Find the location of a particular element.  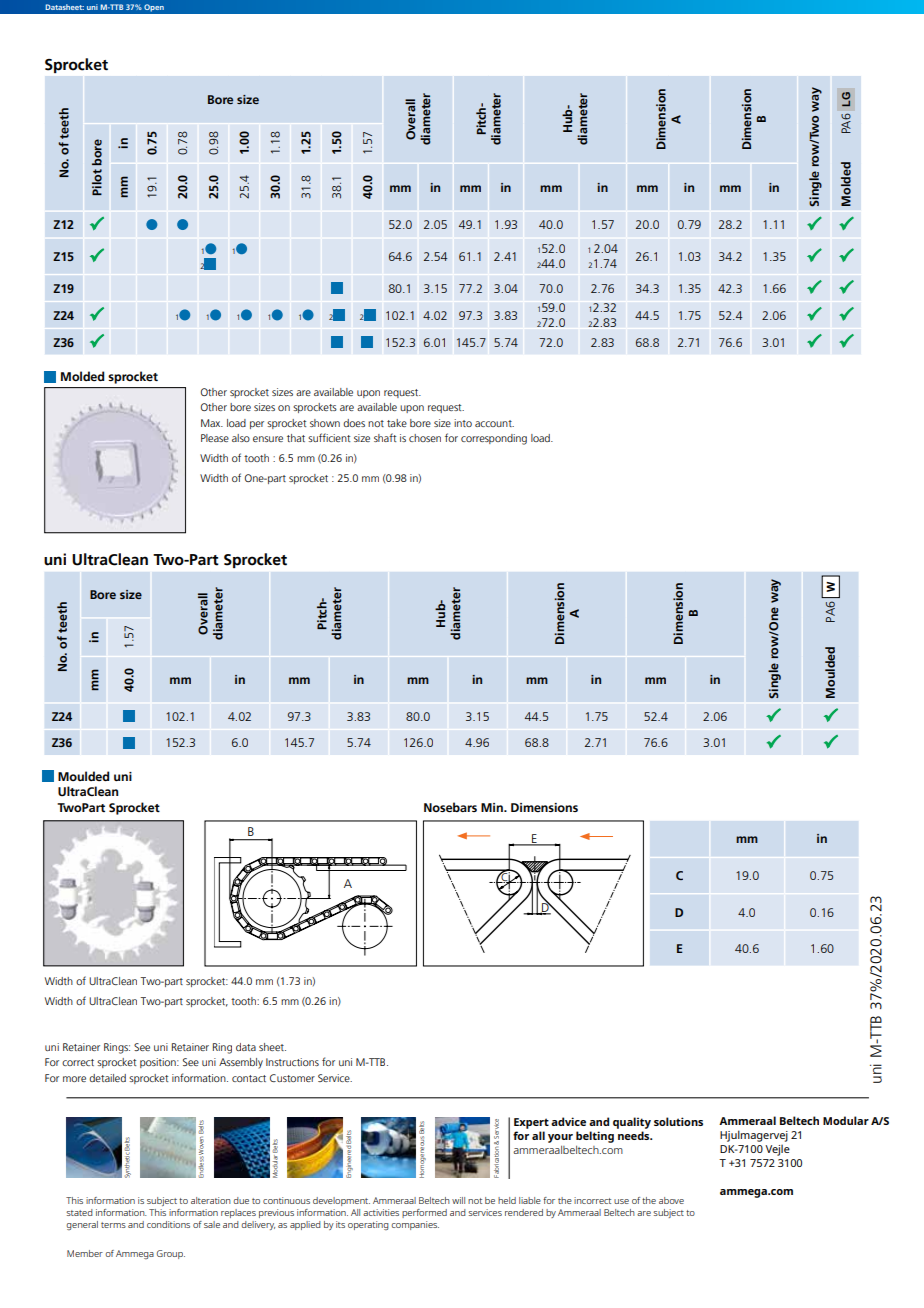

operating is located at coordinates (368, 1225).
